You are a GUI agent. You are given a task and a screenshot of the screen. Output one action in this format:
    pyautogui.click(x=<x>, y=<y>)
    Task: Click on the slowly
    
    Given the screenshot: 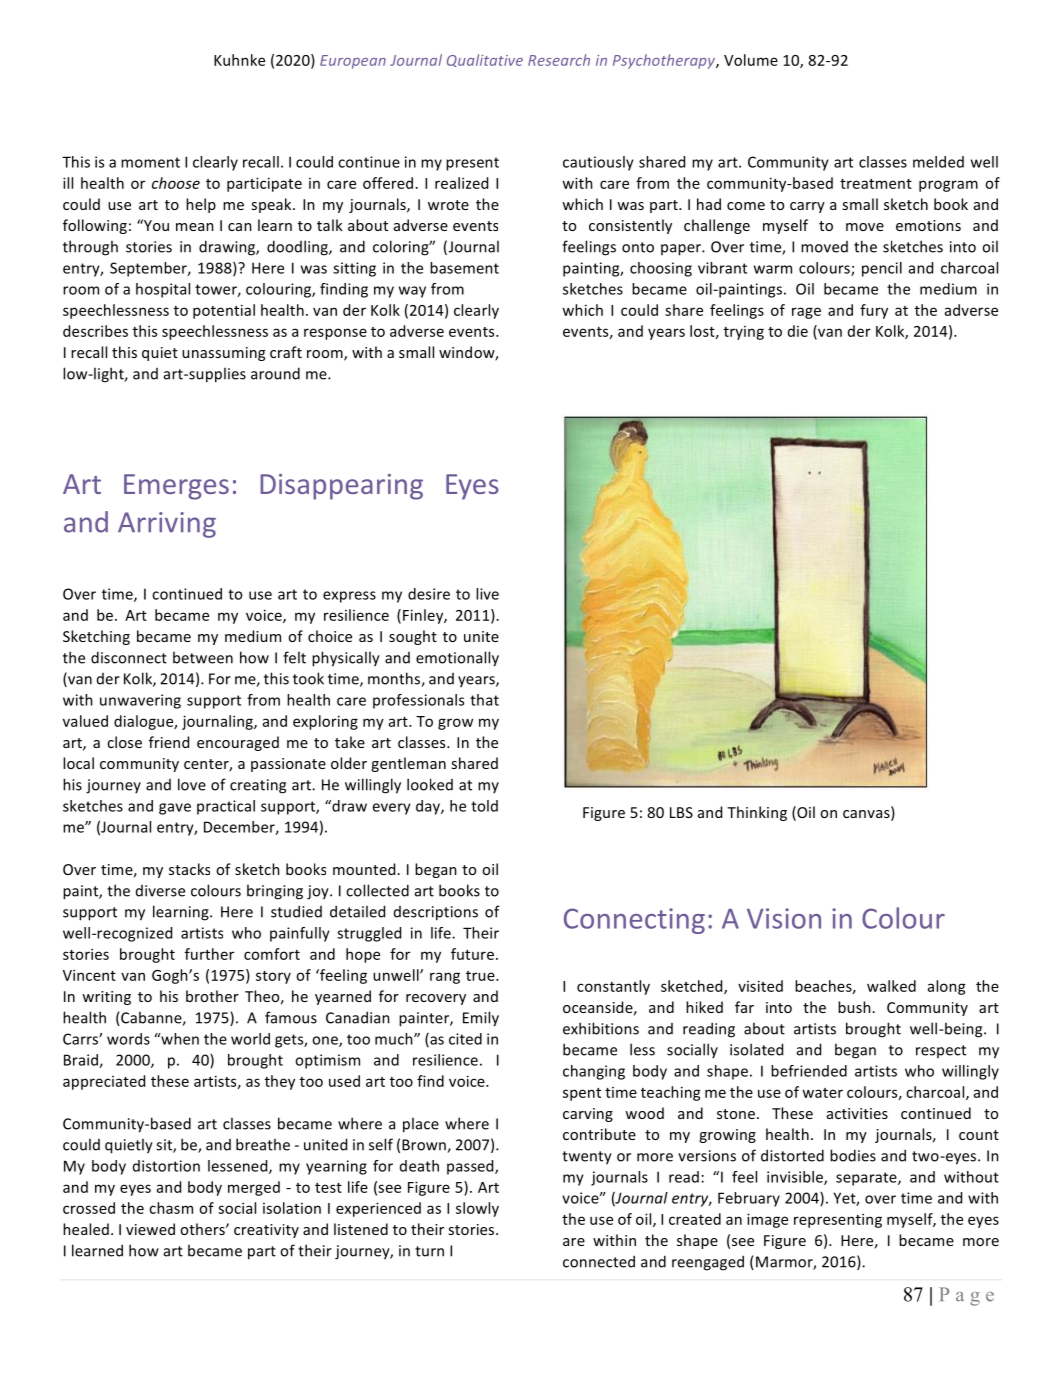 What is the action you would take?
    pyautogui.click(x=477, y=1209)
